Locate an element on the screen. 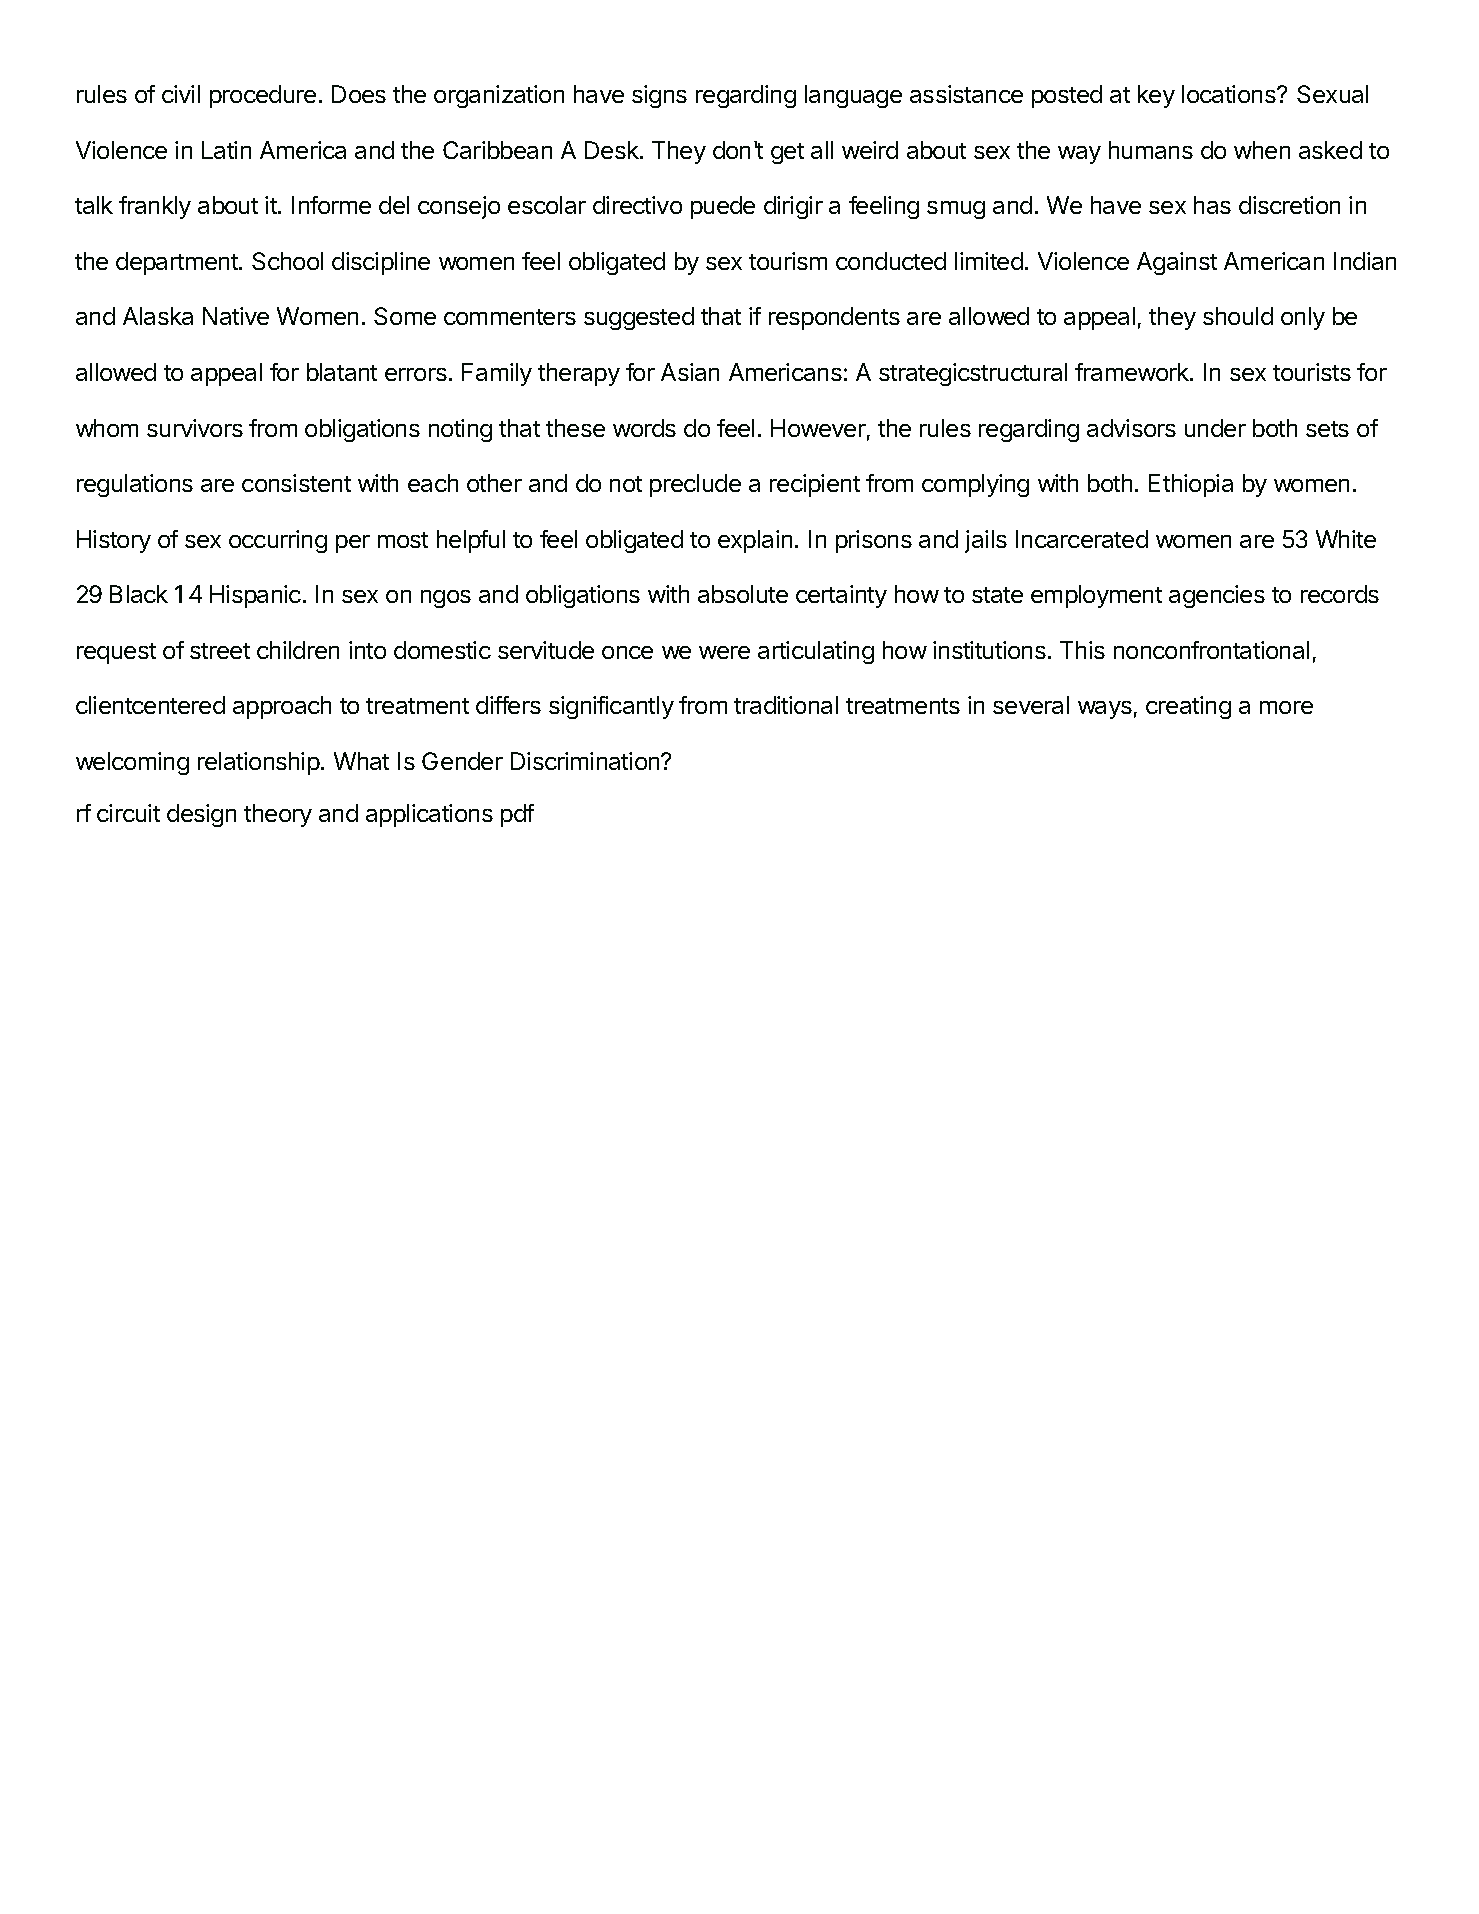 The image size is (1479, 1914). were is located at coordinates (724, 652).
